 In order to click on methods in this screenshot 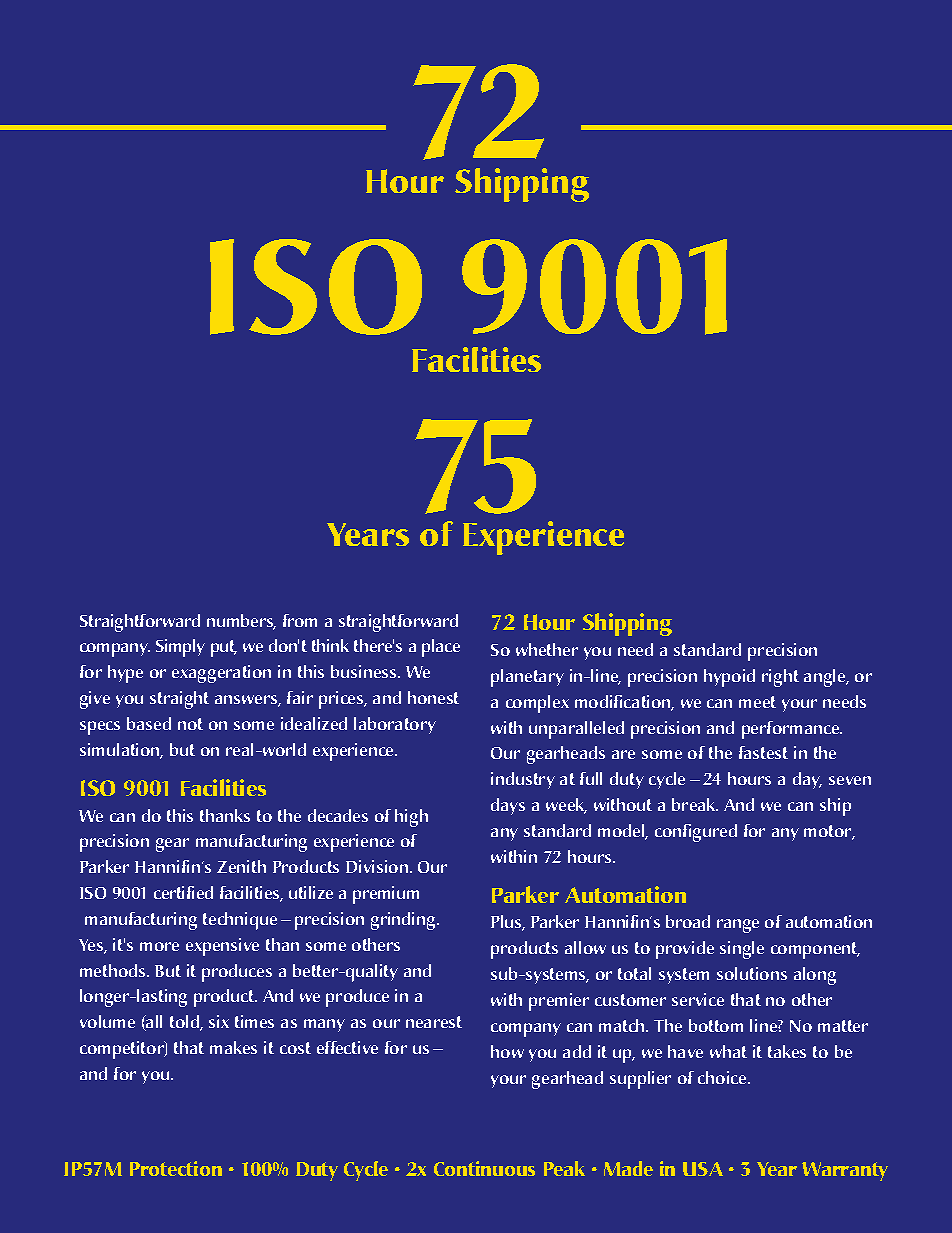, I will do `click(114, 970)`.
